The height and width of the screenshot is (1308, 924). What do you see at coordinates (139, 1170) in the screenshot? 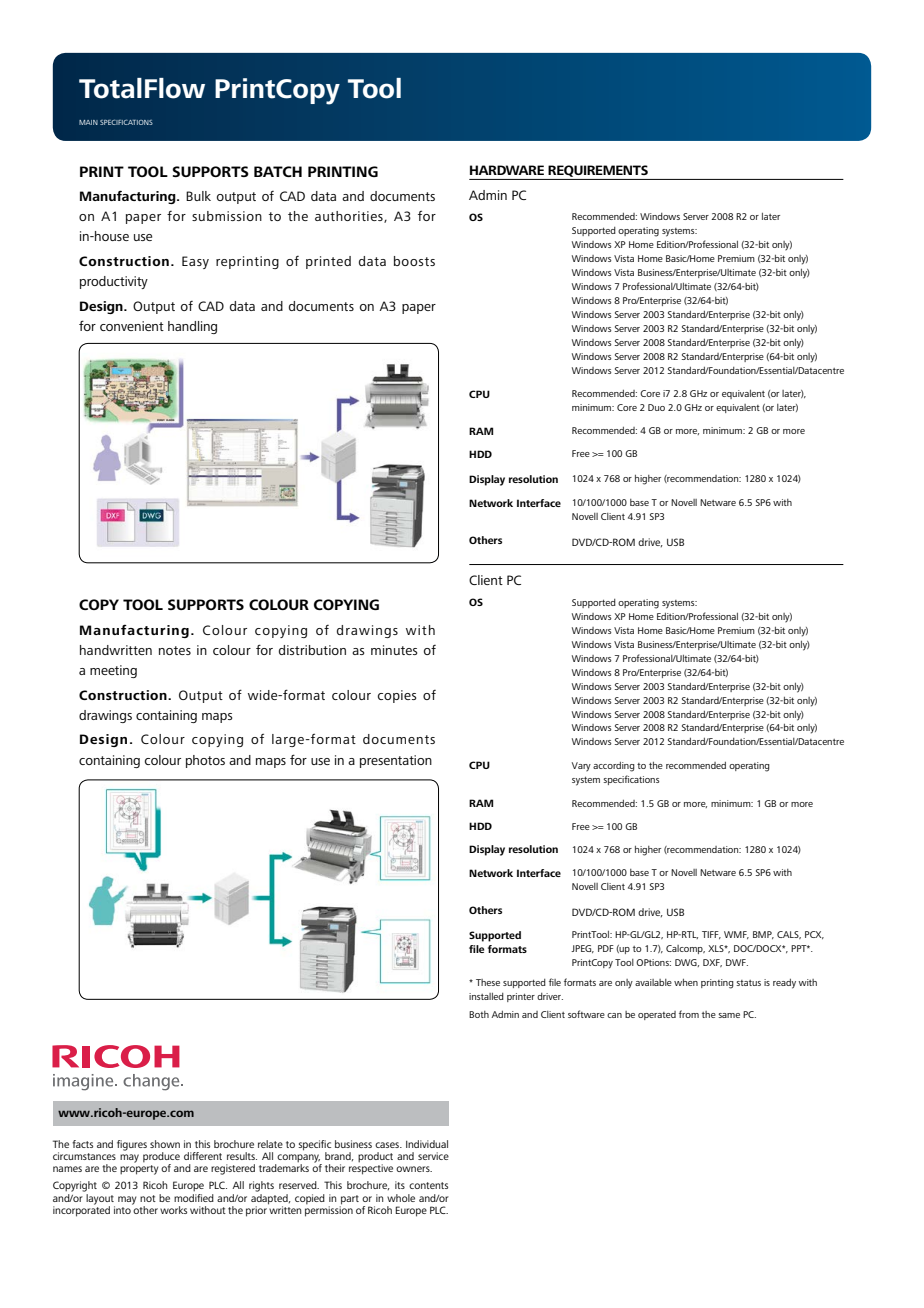
I see `property` at bounding box center [139, 1170].
